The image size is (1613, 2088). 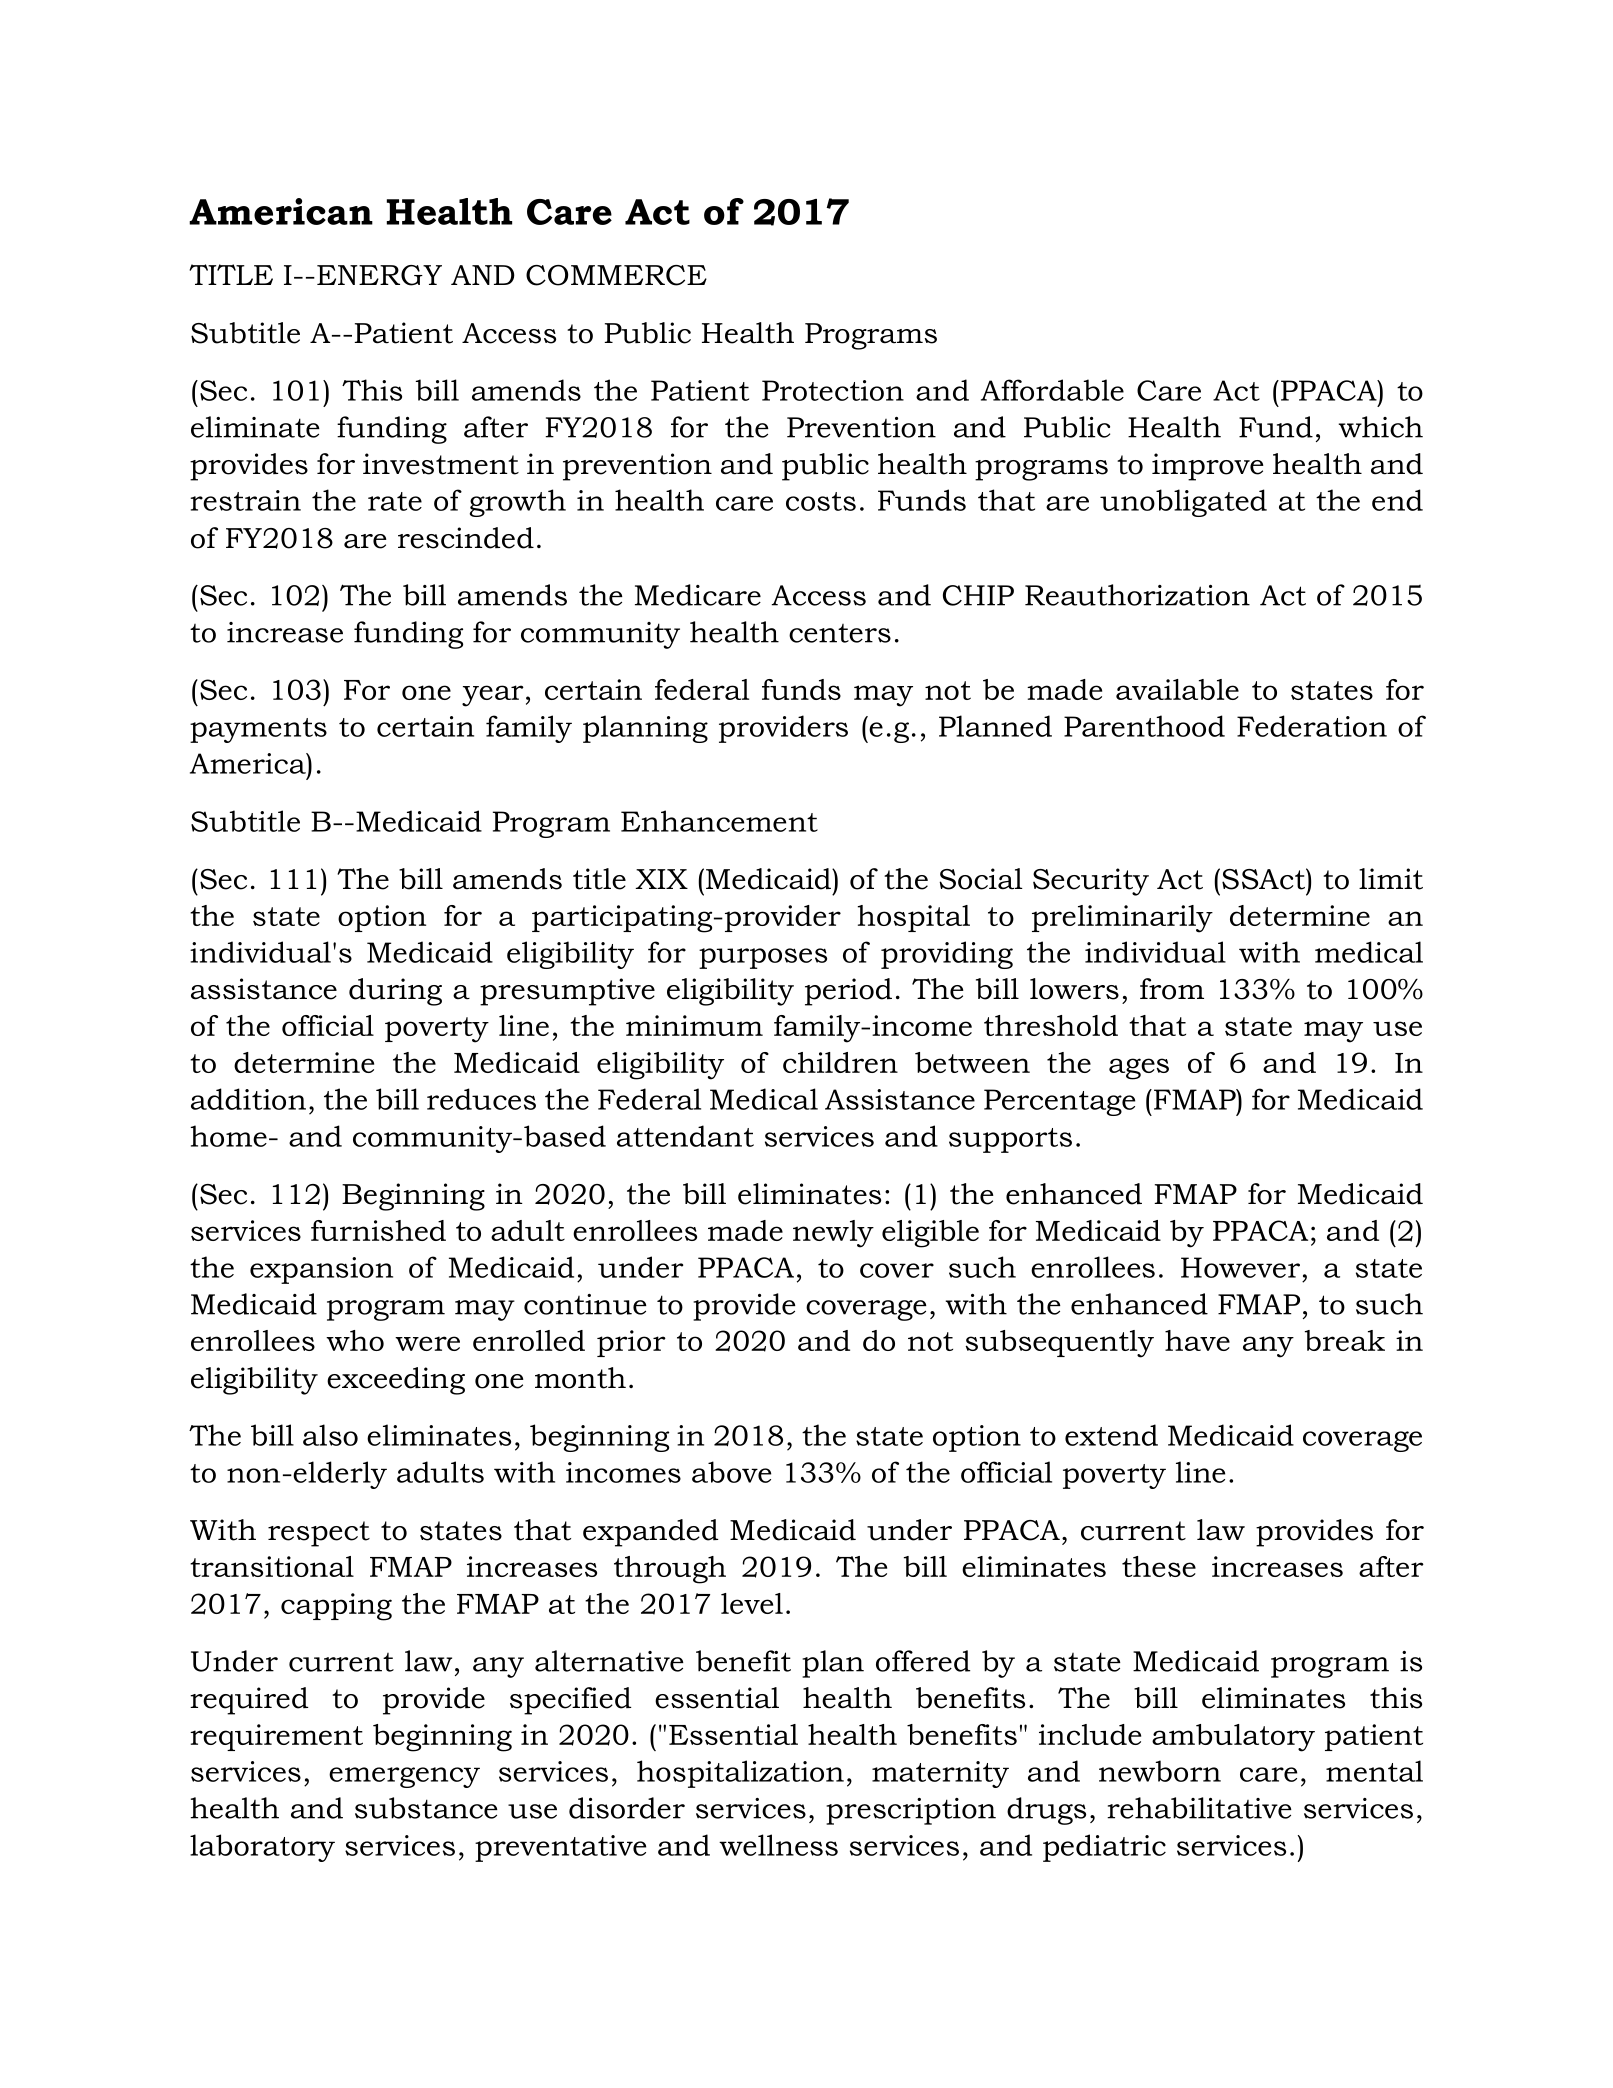 I want to click on ages, so click(x=1139, y=1069).
